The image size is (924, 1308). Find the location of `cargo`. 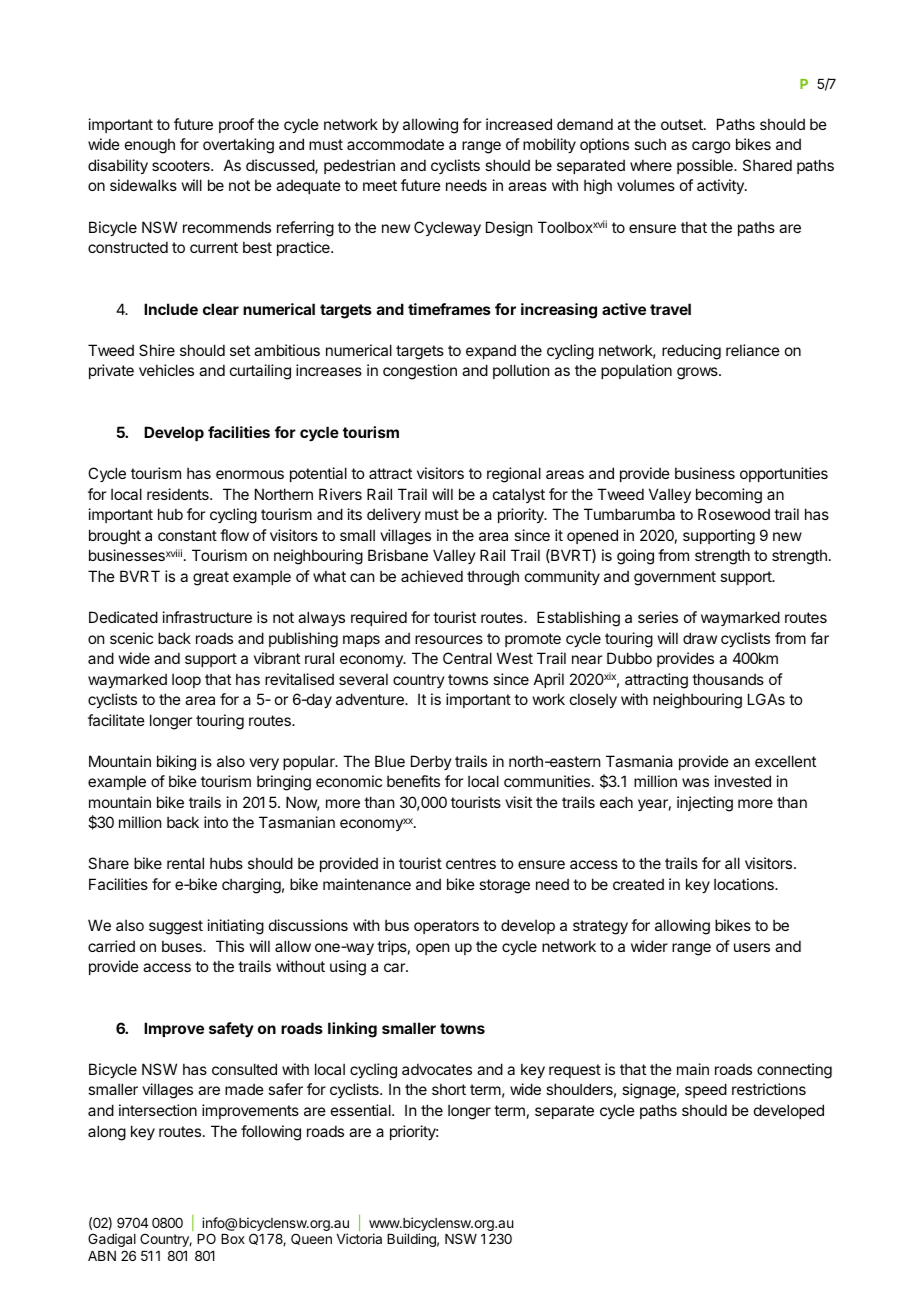

cargo is located at coordinates (711, 147).
